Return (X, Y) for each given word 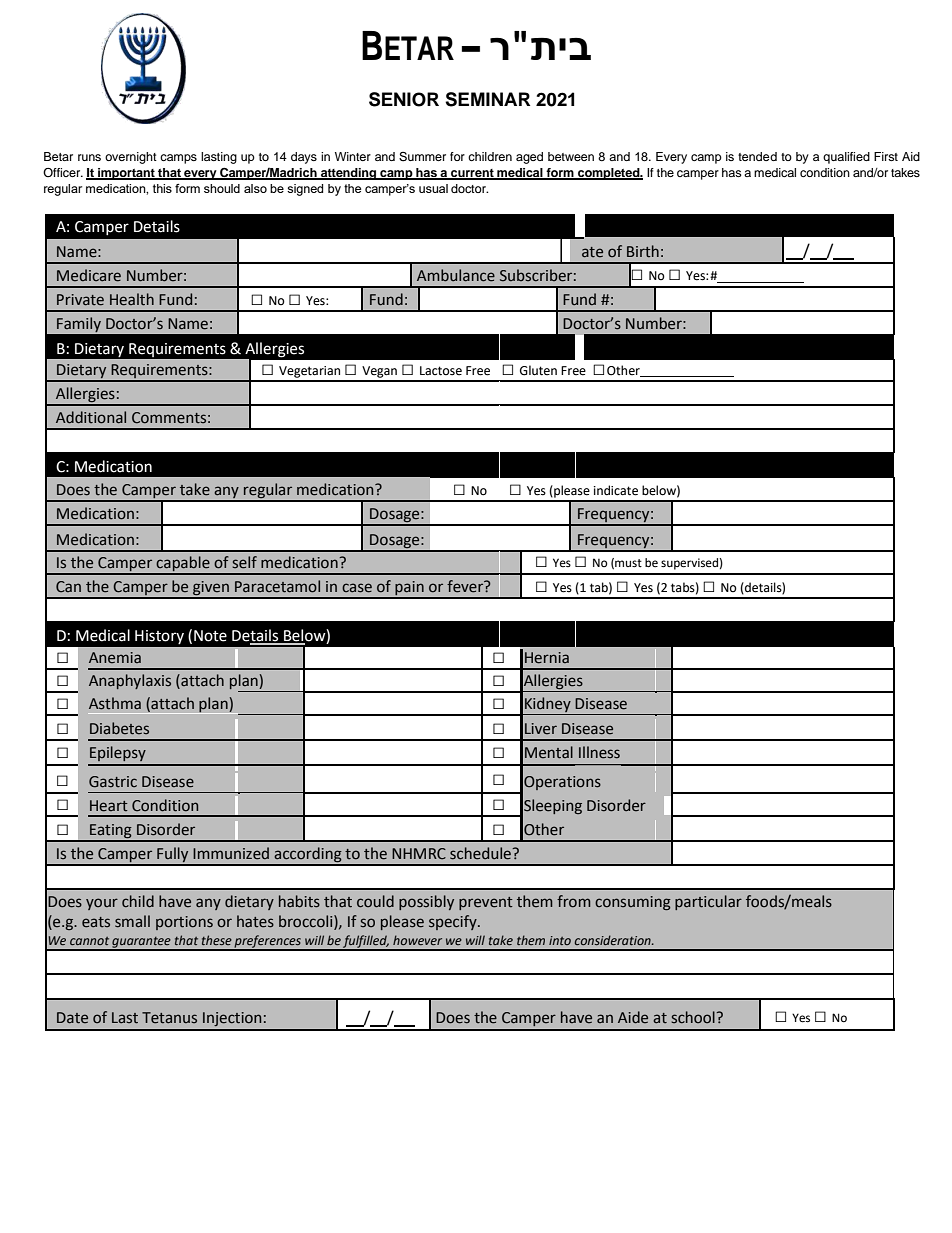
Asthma (115, 703)
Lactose (441, 371)
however (417, 940)
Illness (599, 752)
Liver (541, 729)
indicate (616, 490)
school (693, 1017)
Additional (91, 417)
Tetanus (169, 1018)
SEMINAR (487, 99)
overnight (131, 158)
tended (757, 156)
